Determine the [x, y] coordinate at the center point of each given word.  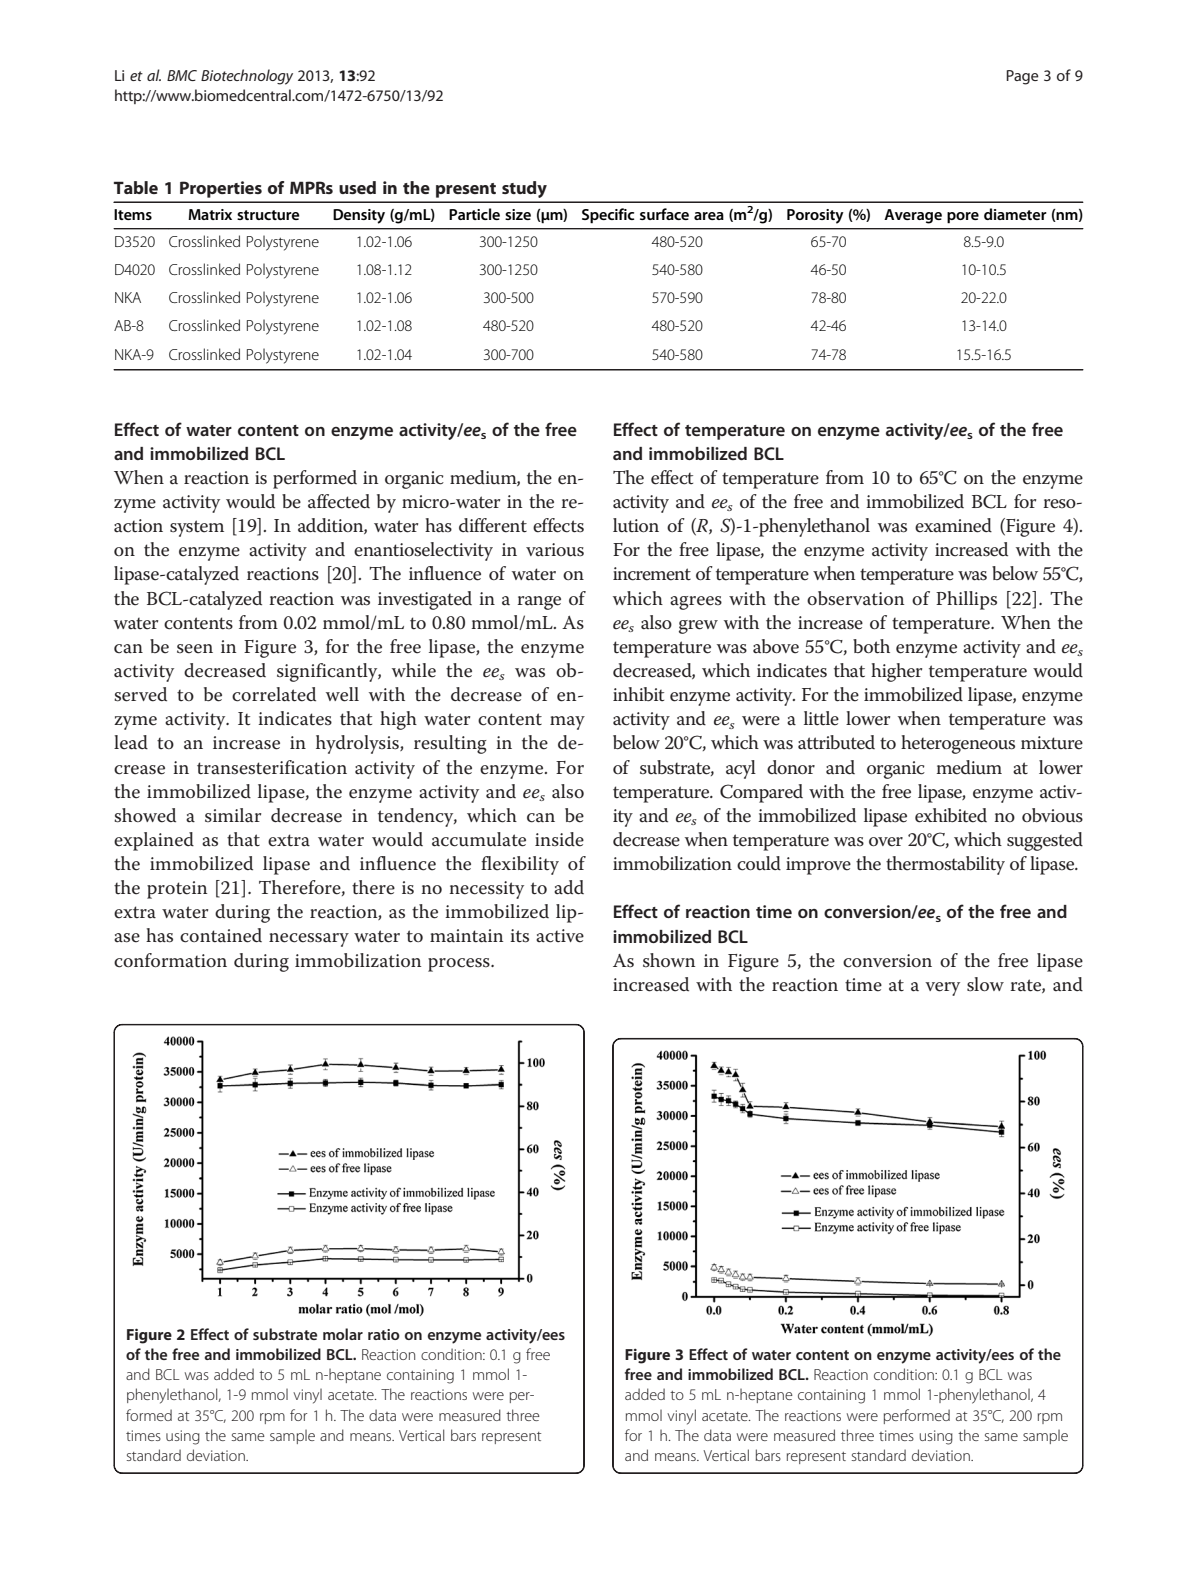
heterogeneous [958, 744]
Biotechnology [247, 77]
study [524, 189]
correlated [274, 694]
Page [1022, 77]
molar [343, 1334]
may [567, 723]
